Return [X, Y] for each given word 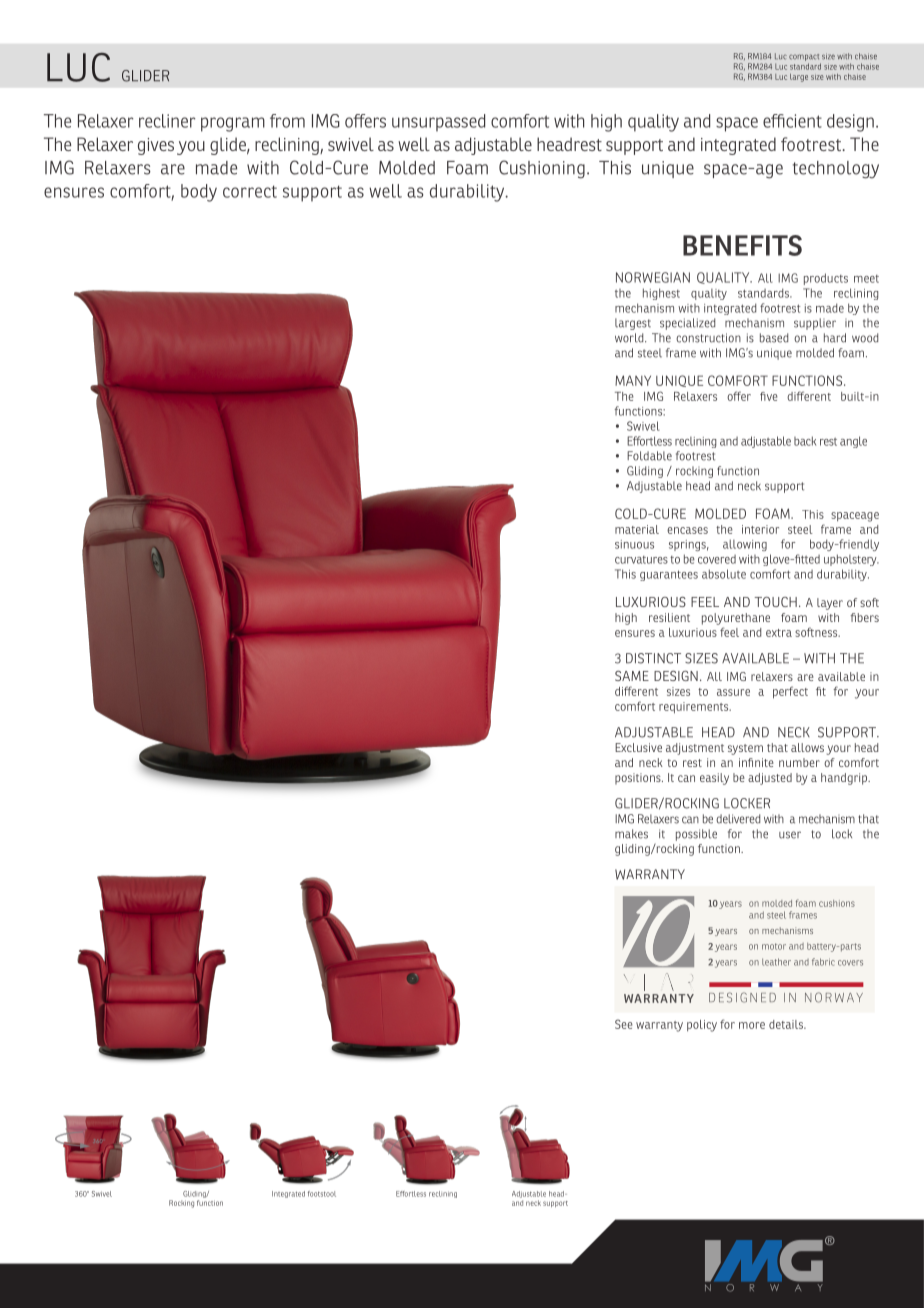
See [624, 1024]
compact [804, 57]
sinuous [634, 544]
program [233, 124]
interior [760, 529]
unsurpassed [438, 123]
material [637, 529]
